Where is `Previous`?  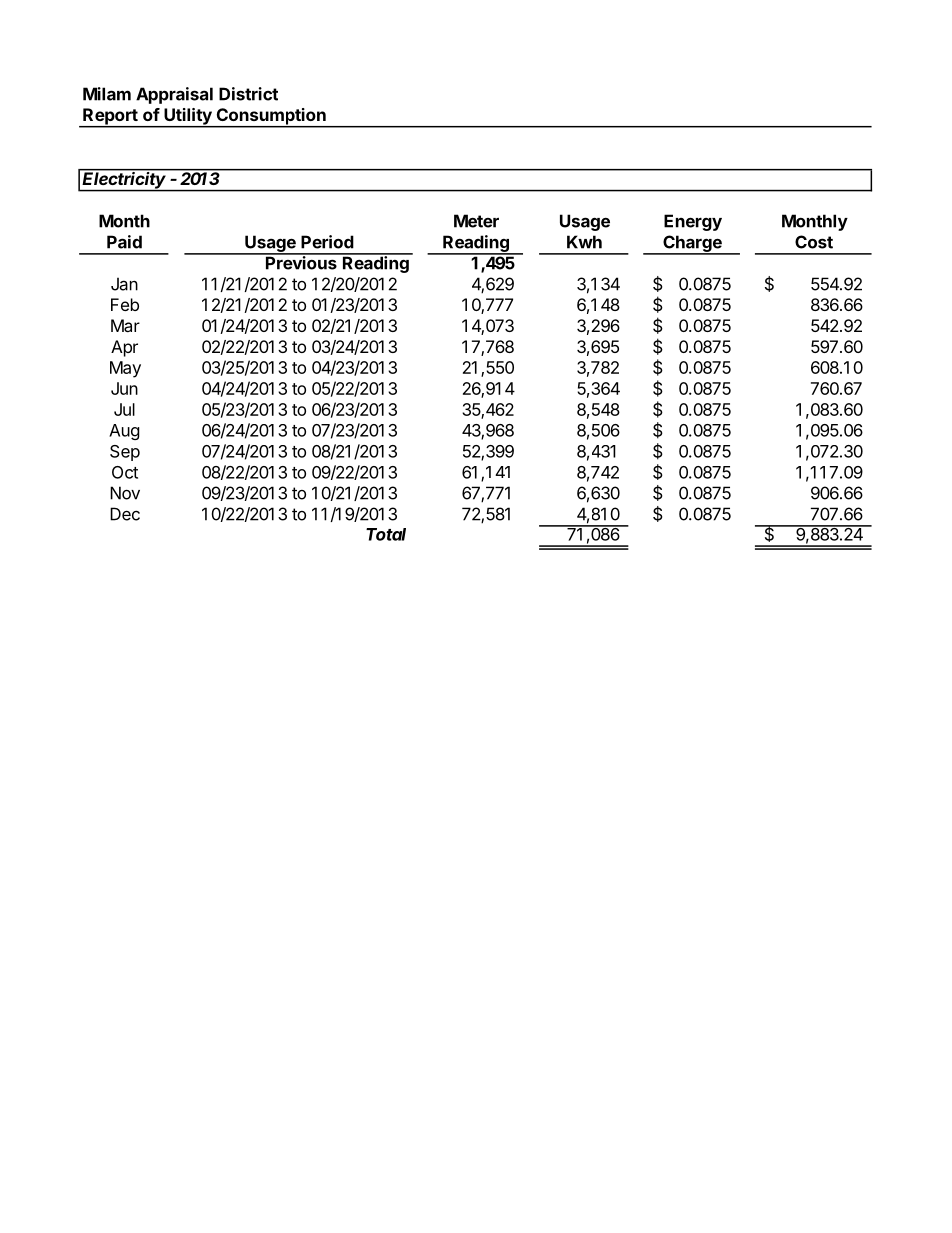
Previous is located at coordinates (301, 262).
